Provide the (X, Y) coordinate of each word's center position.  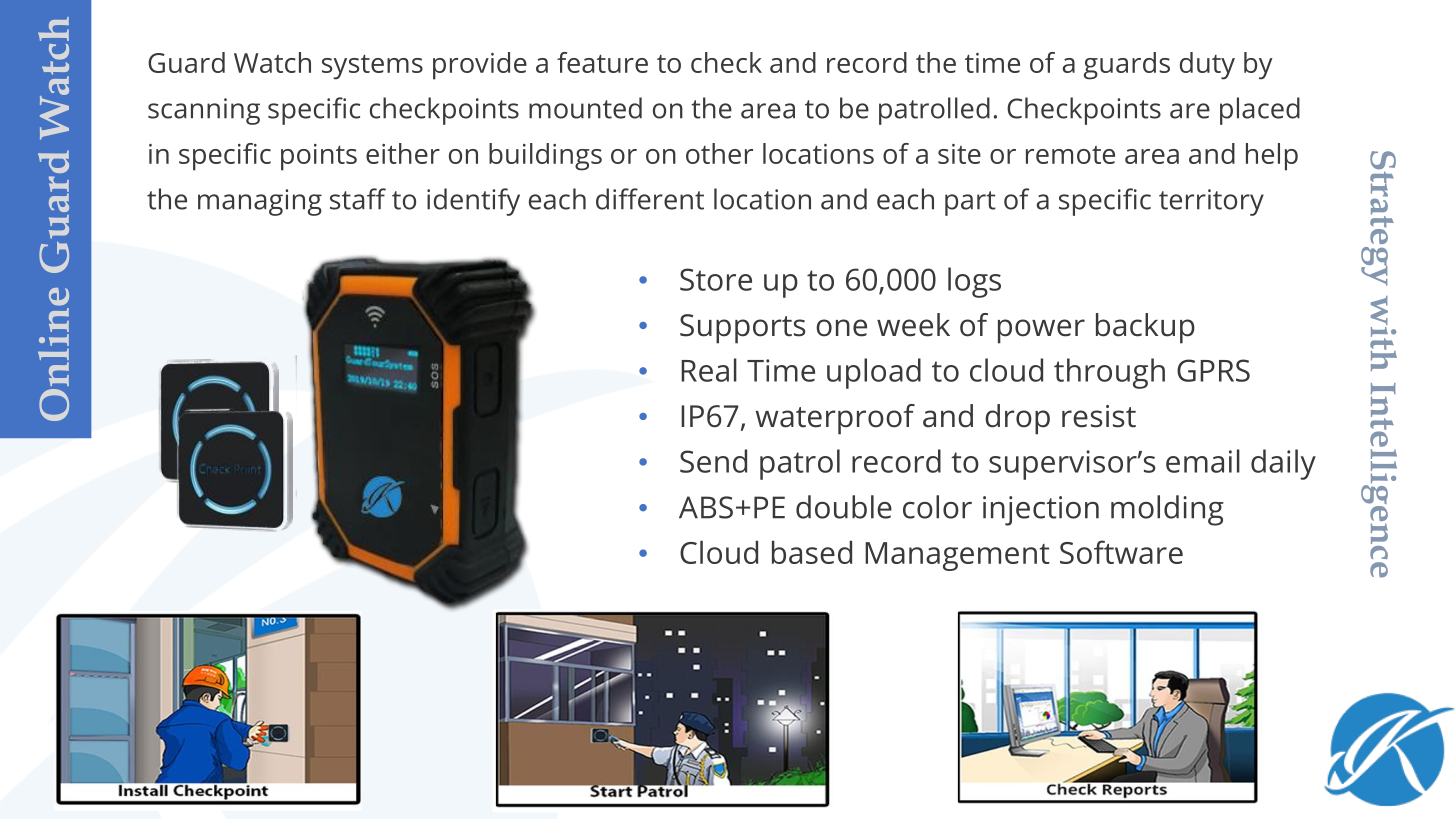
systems (372, 67)
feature (602, 62)
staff (358, 199)
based (812, 552)
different (650, 199)
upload (874, 373)
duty (1207, 66)
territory (1211, 202)
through (1109, 373)
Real (709, 370)
